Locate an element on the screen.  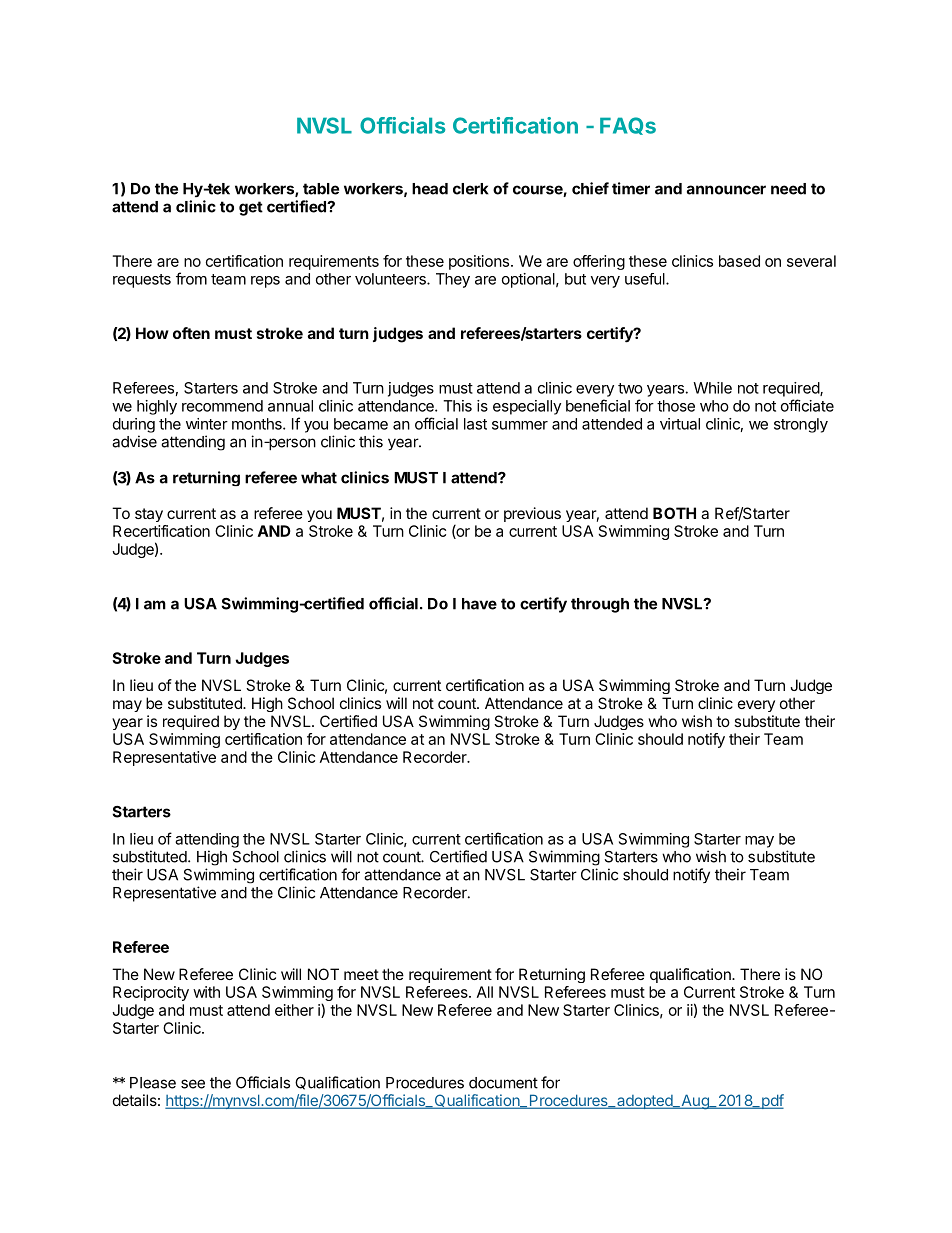
While is located at coordinates (712, 388).
